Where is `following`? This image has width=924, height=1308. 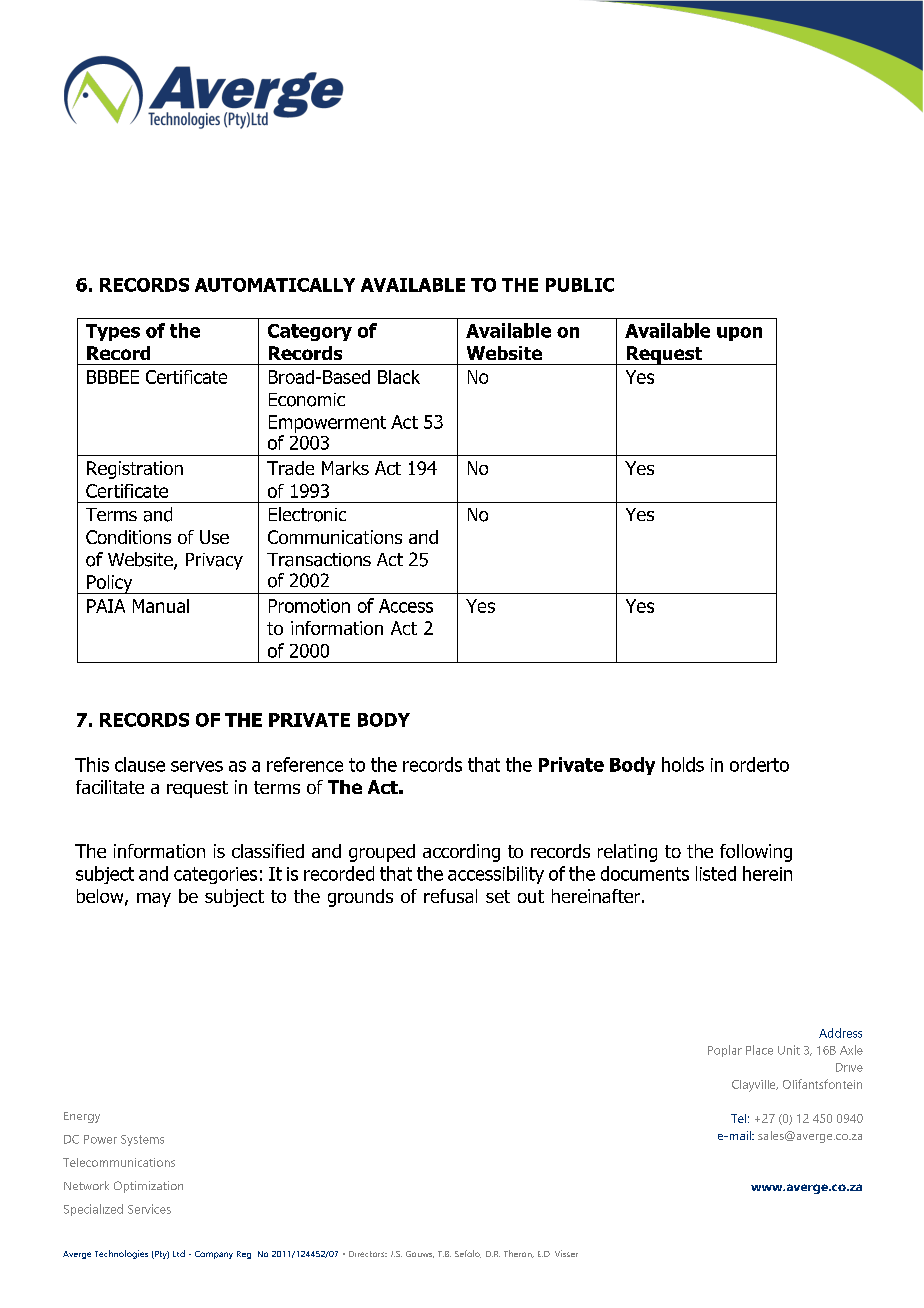 following is located at coordinates (756, 853).
